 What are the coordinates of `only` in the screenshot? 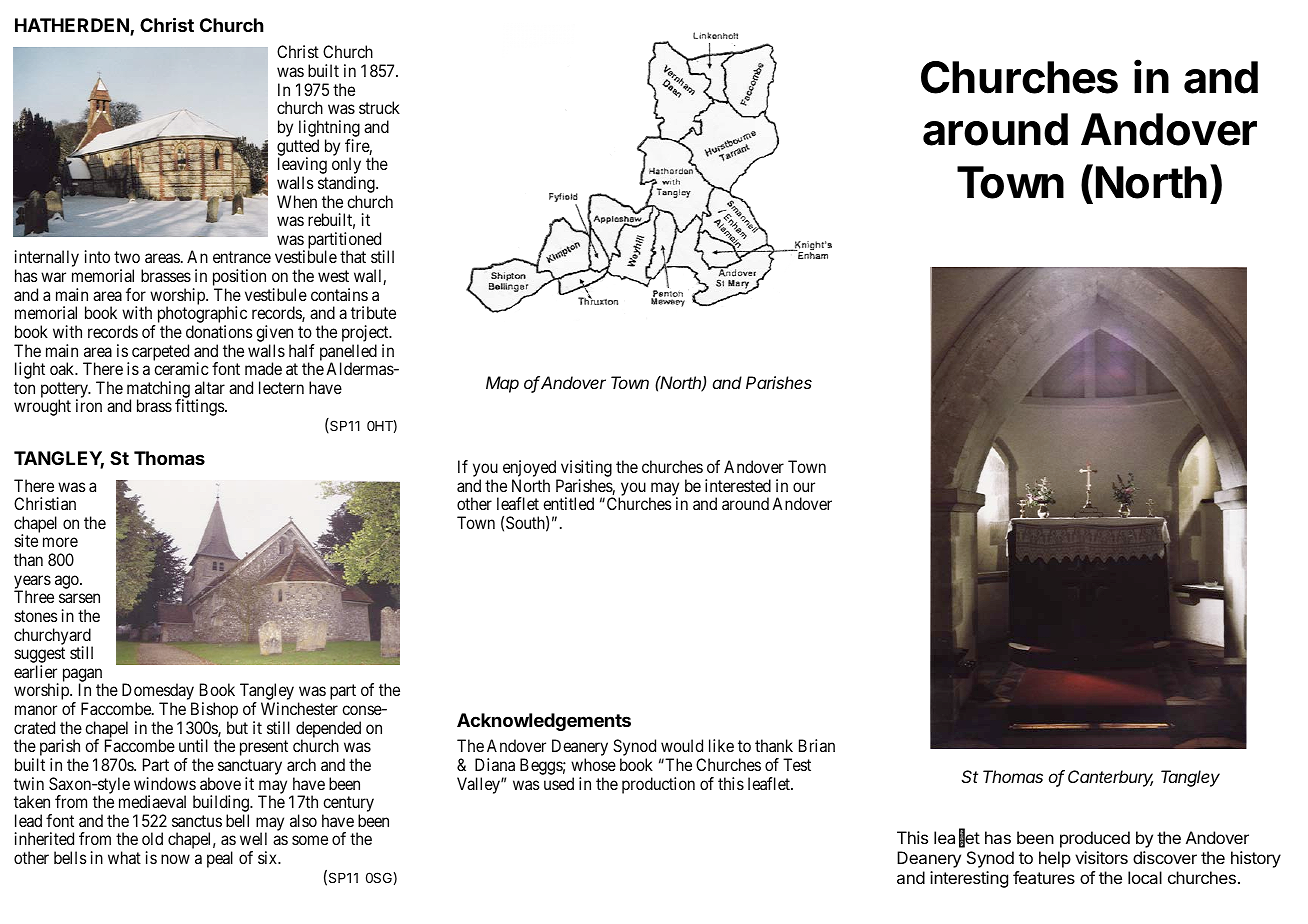 It's located at (346, 167).
